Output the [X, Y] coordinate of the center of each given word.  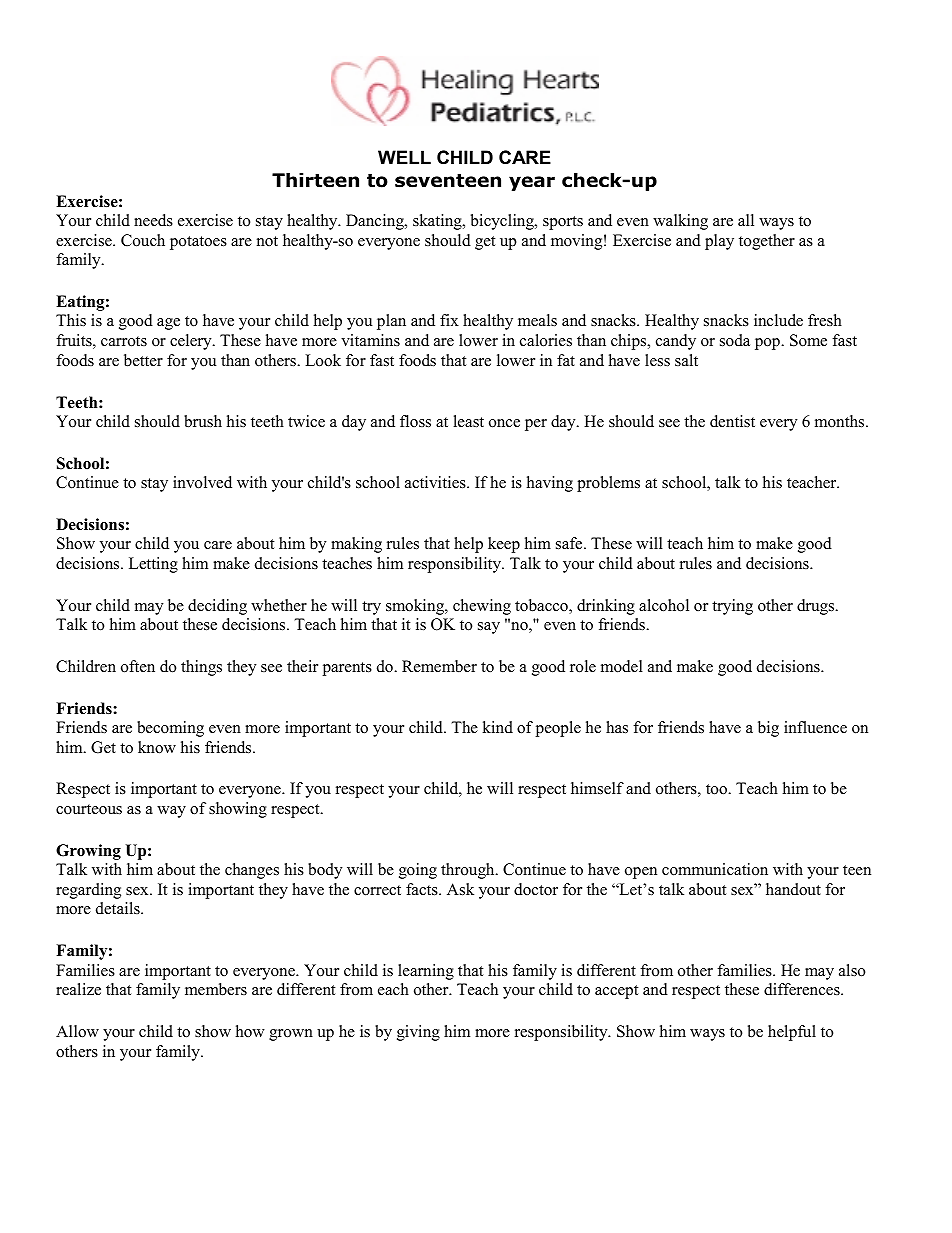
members [216, 989]
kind [497, 727]
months [841, 421]
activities [436, 482]
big [768, 729]
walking [680, 222]
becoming [170, 729]
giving [418, 1033]
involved [202, 482]
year [532, 183]
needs [153, 220]
